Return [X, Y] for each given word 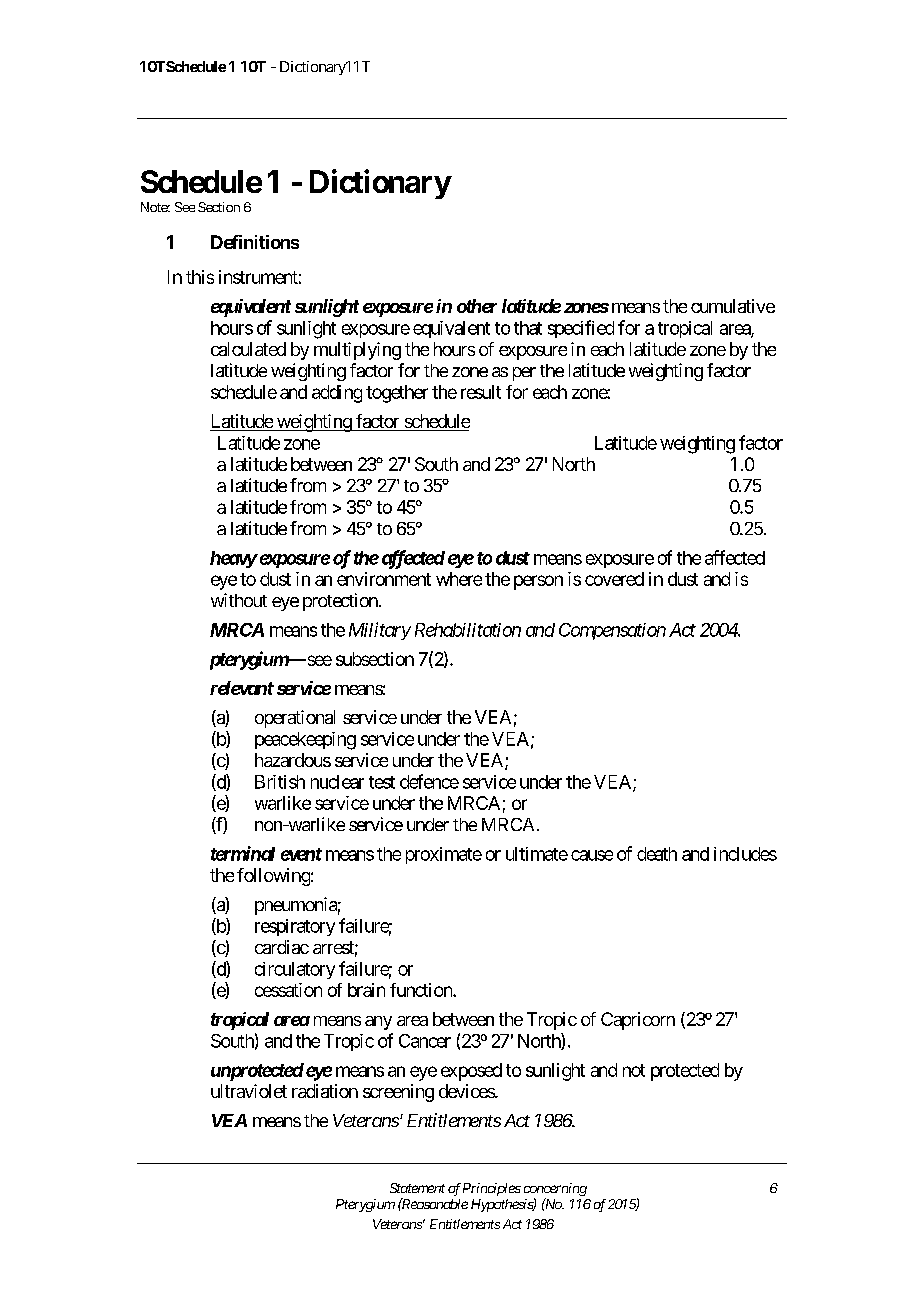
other [477, 306]
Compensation [612, 631]
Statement [417, 1188]
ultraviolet [249, 1091]
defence [429, 781]
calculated [248, 349]
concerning [555, 1189]
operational [295, 719]
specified [581, 329]
